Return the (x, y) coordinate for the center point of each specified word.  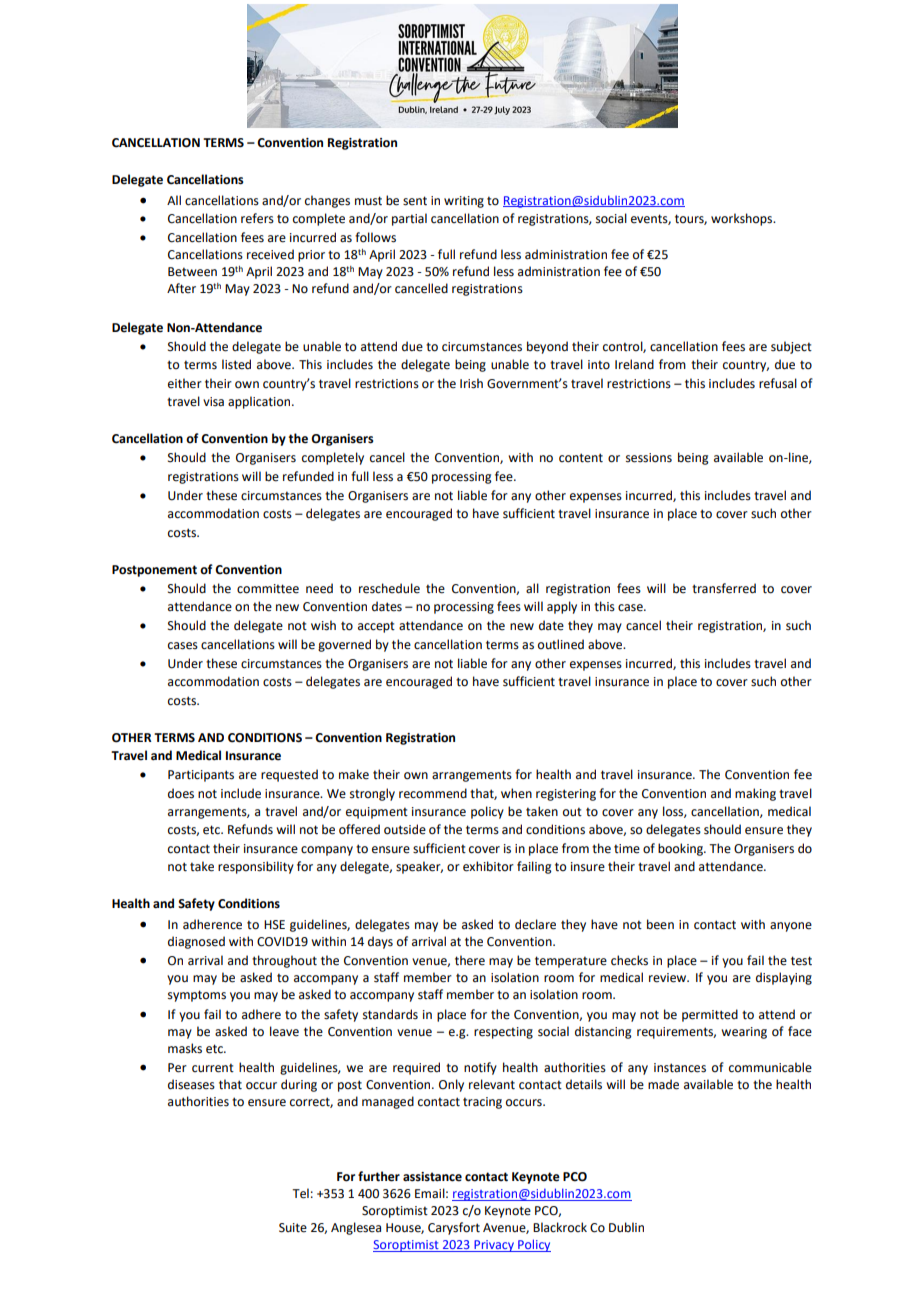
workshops (742, 219)
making (755, 794)
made (663, 1084)
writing (464, 202)
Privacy (494, 1246)
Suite (293, 1228)
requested (289, 775)
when (516, 793)
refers (257, 218)
